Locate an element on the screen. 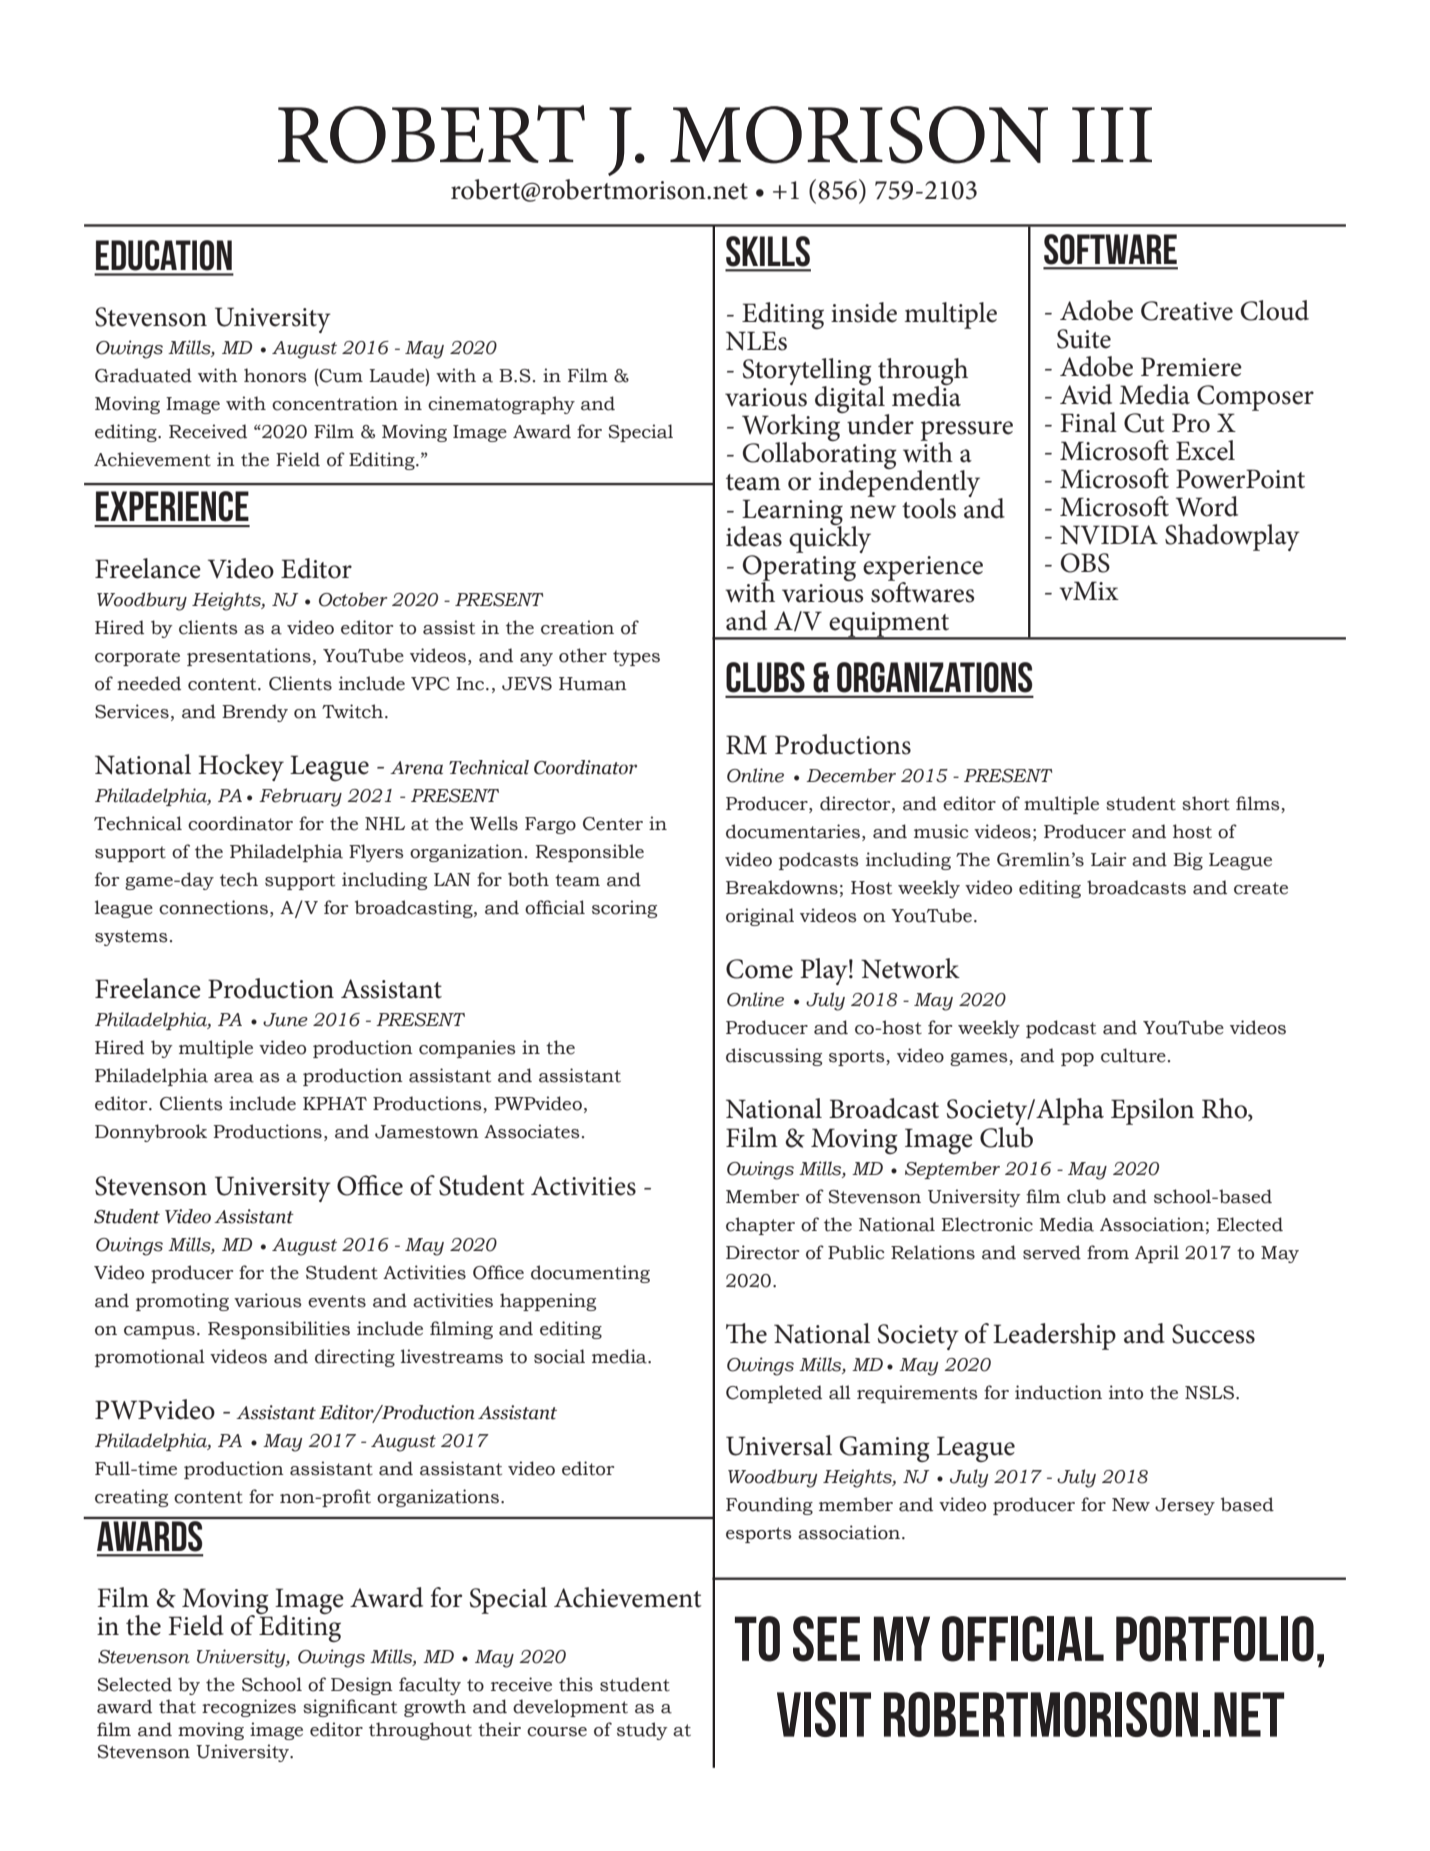 Image resolution: width=1430 pixels, height=1851 pixels. Lair is located at coordinates (1108, 859).
